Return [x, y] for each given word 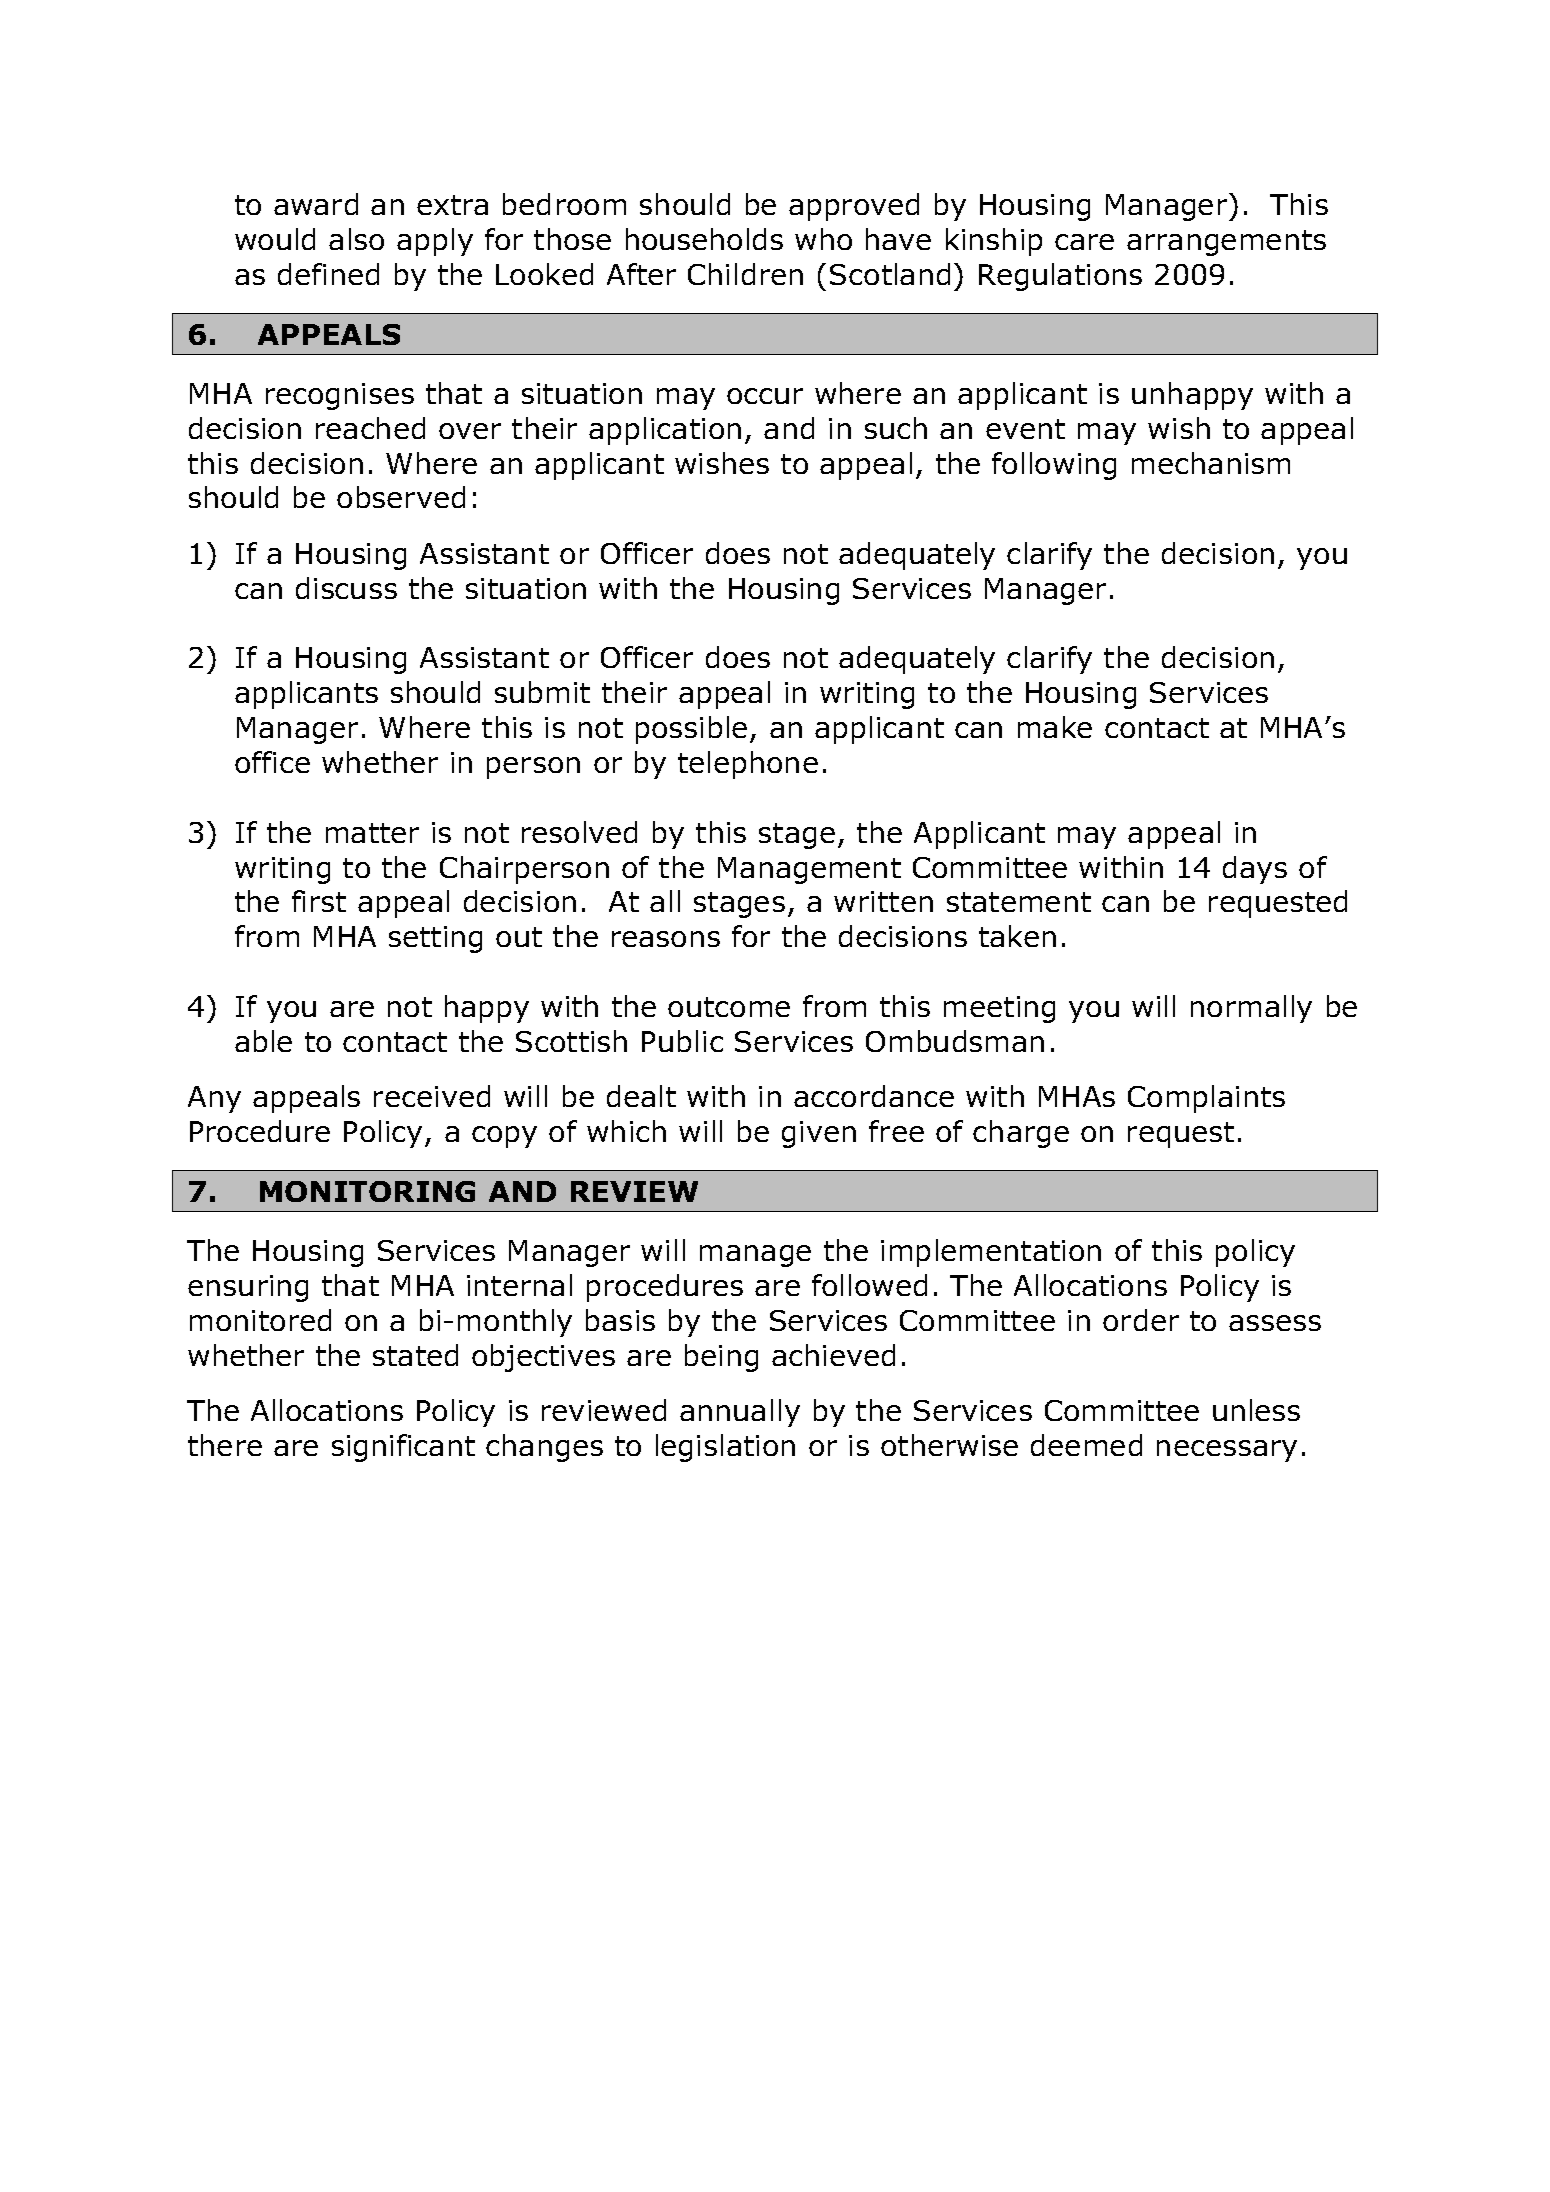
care [1084, 242]
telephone [748, 765]
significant [403, 1448]
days [1255, 870]
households [704, 239]
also [356, 239]
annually [740, 1413]
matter [372, 833]
